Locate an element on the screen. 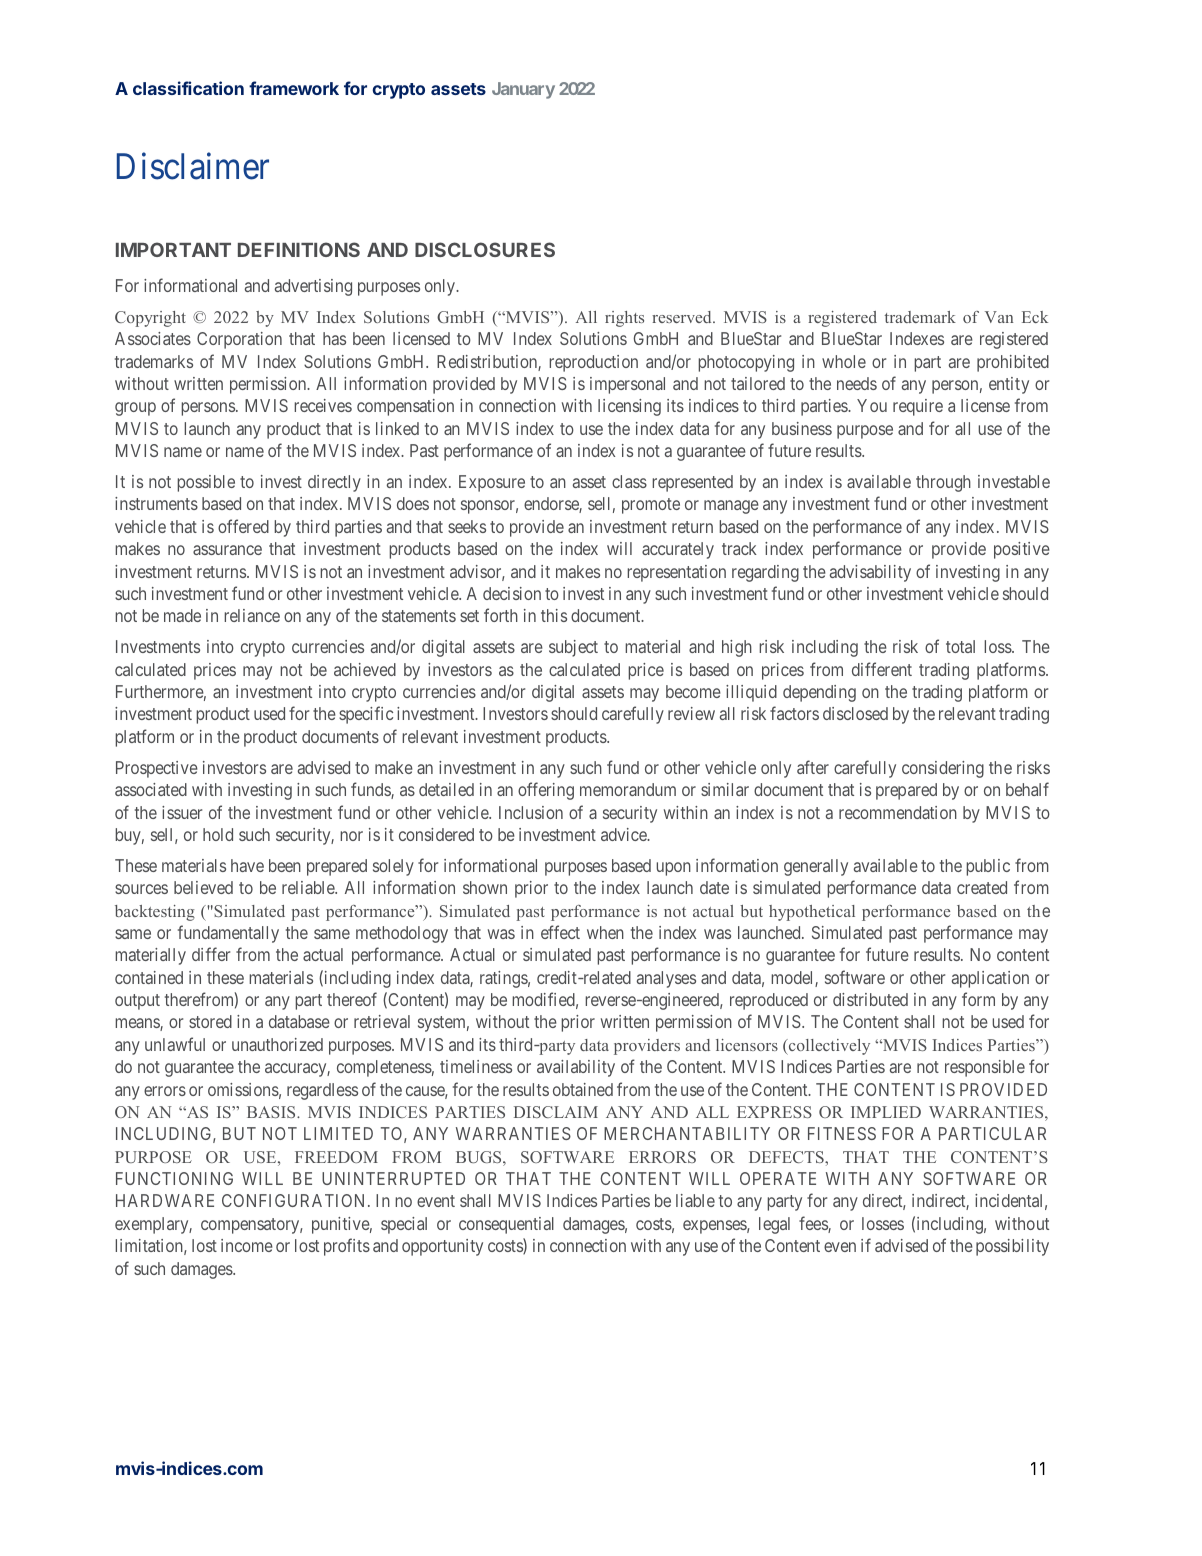 The image size is (1202, 1556). assurance is located at coordinates (227, 550).
